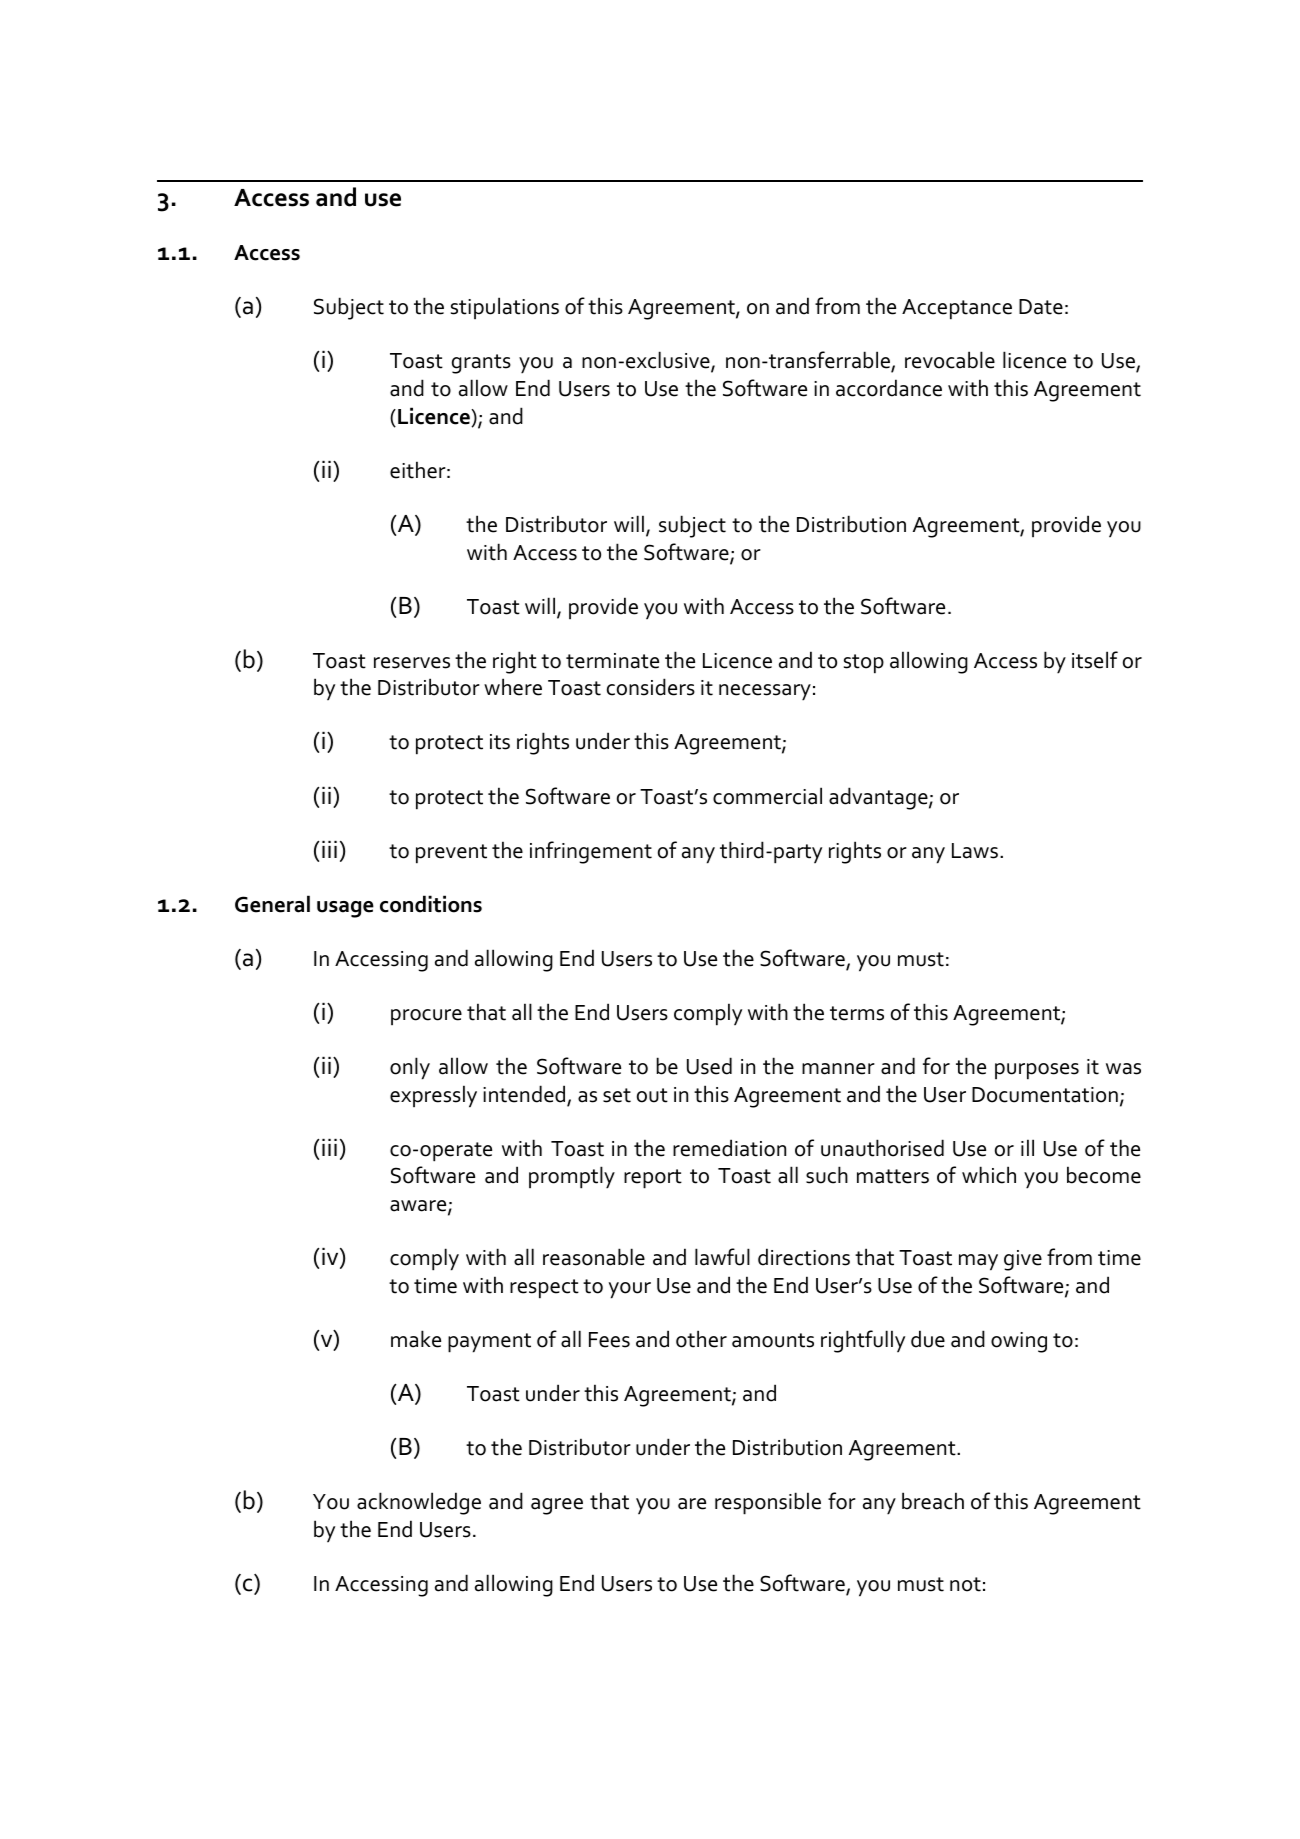 The width and height of the document is (1300, 1839). What do you see at coordinates (345, 909) in the document?
I see `usage` at bounding box center [345, 909].
